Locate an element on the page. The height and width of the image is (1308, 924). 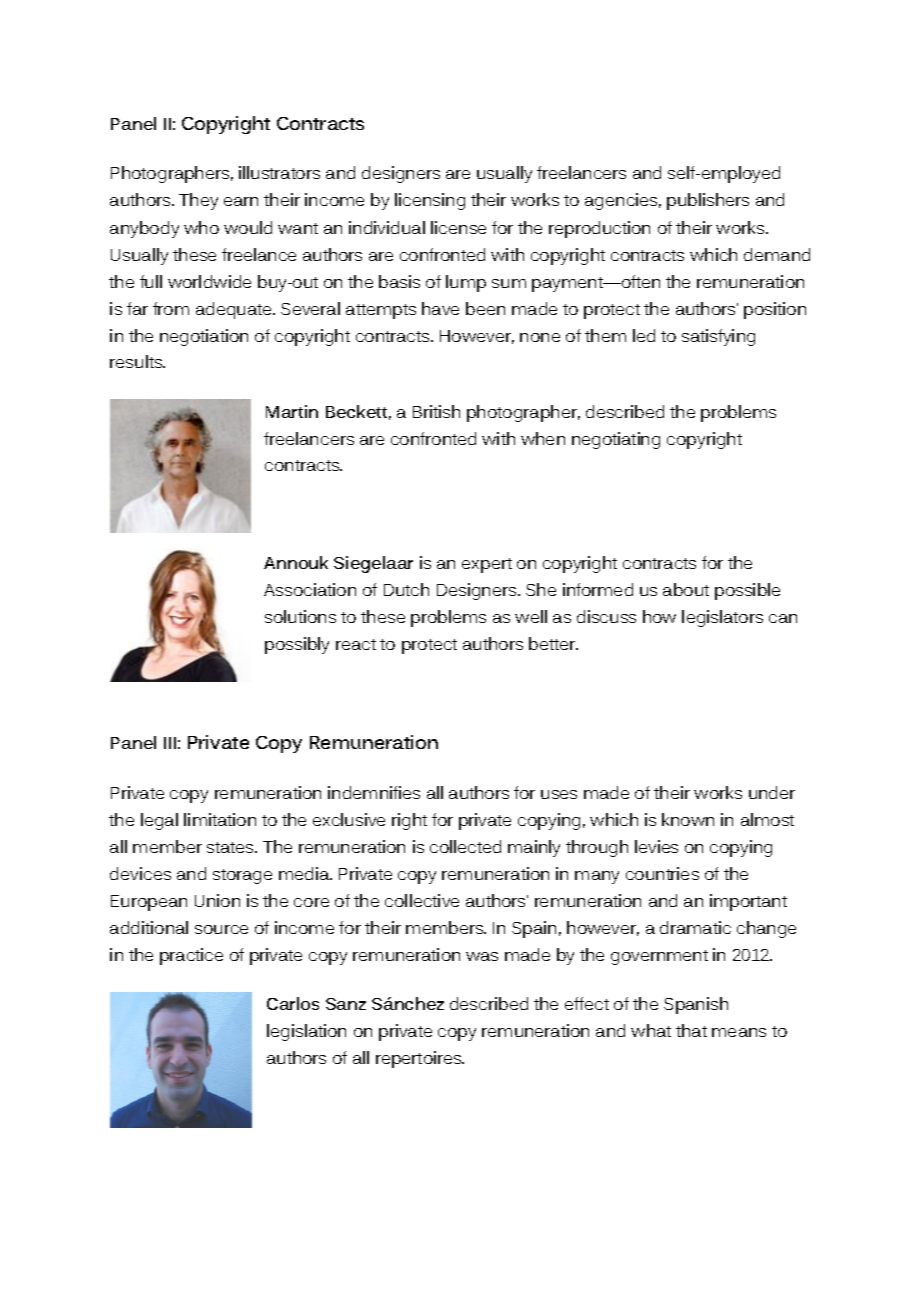
British is located at coordinates (436, 411).
